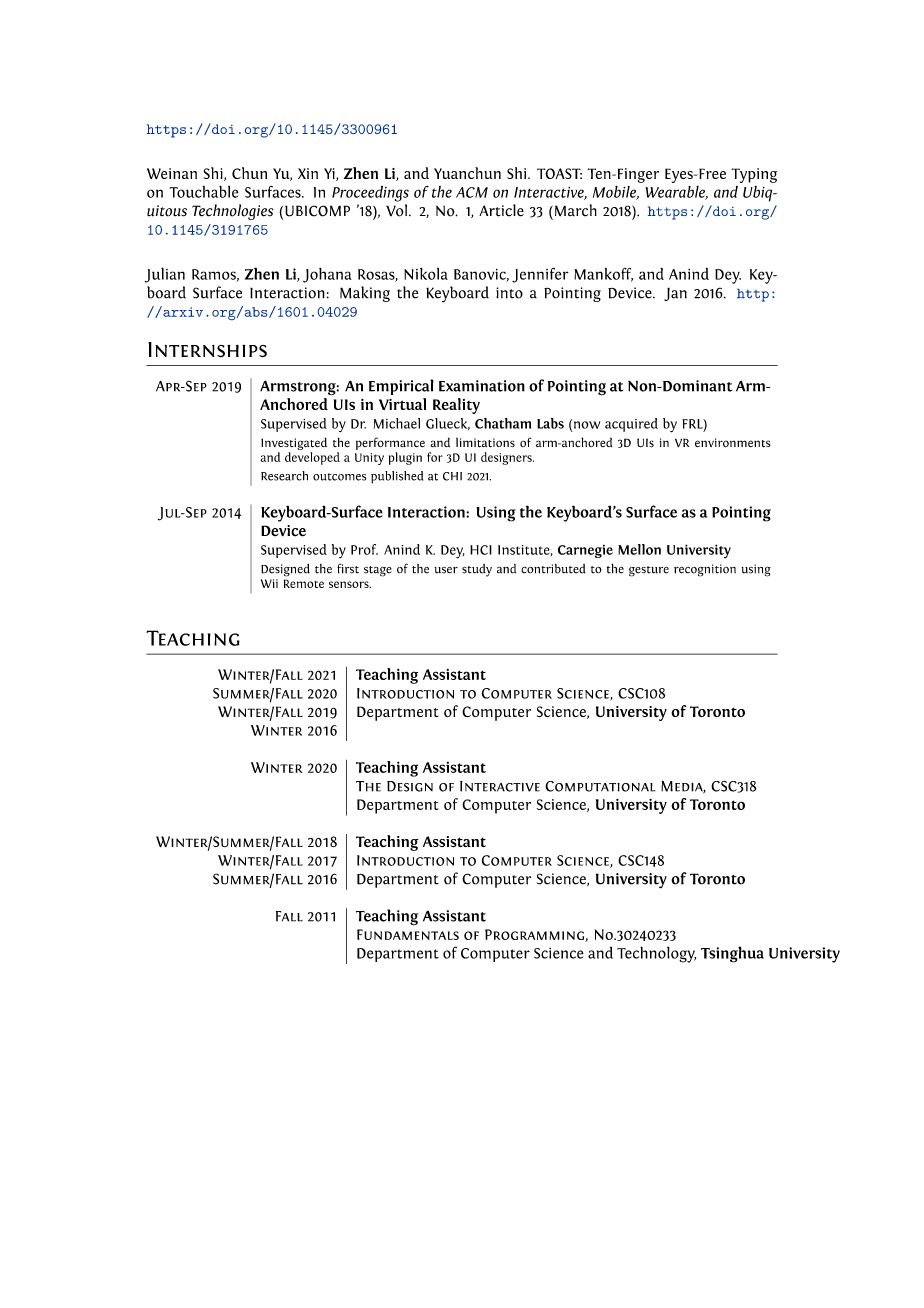 The image size is (924, 1308). Describe the element at coordinates (269, 583) in the screenshot. I see `Wii` at that location.
